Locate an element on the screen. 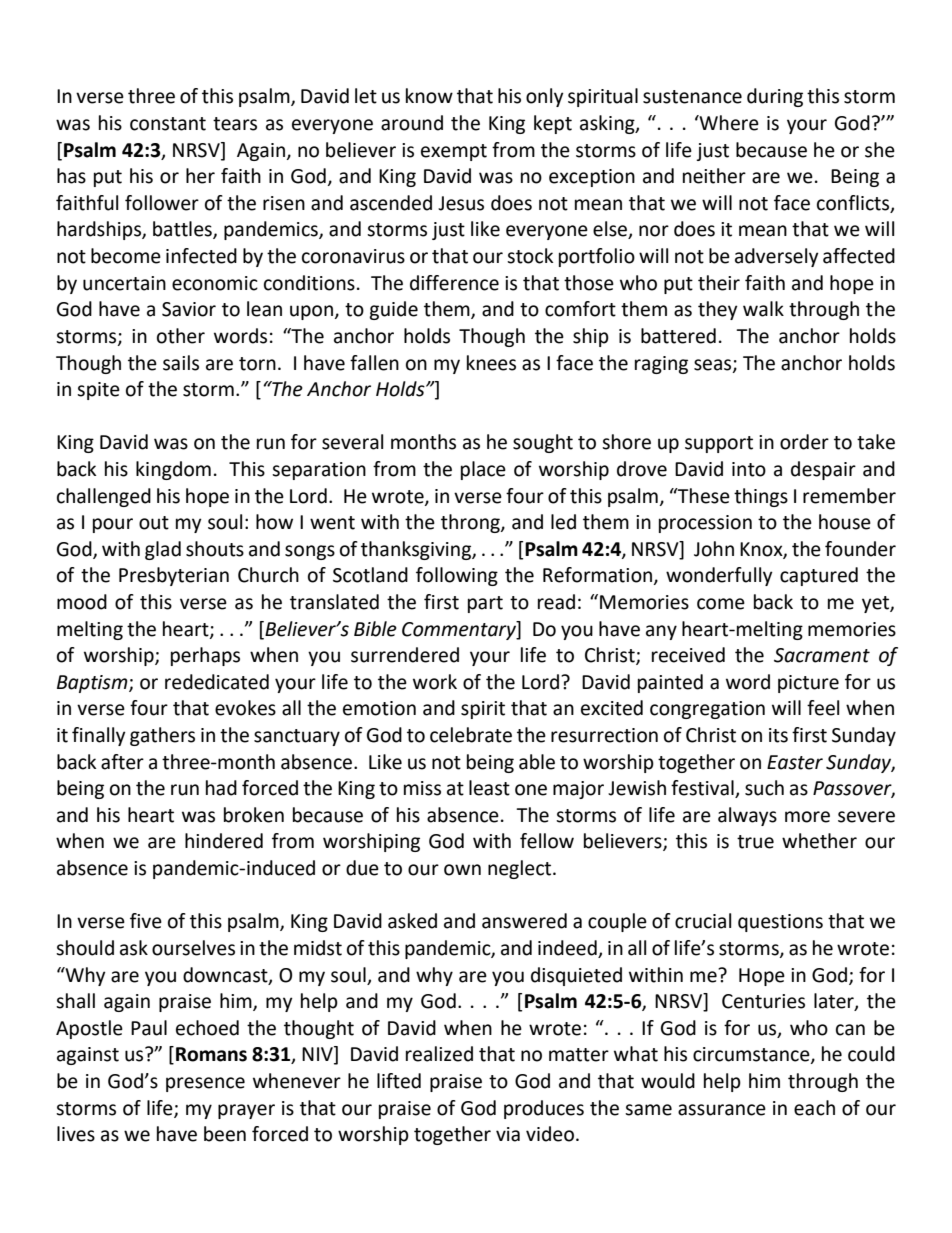 This screenshot has height=1233, width=952. via is located at coordinates (508, 1134).
